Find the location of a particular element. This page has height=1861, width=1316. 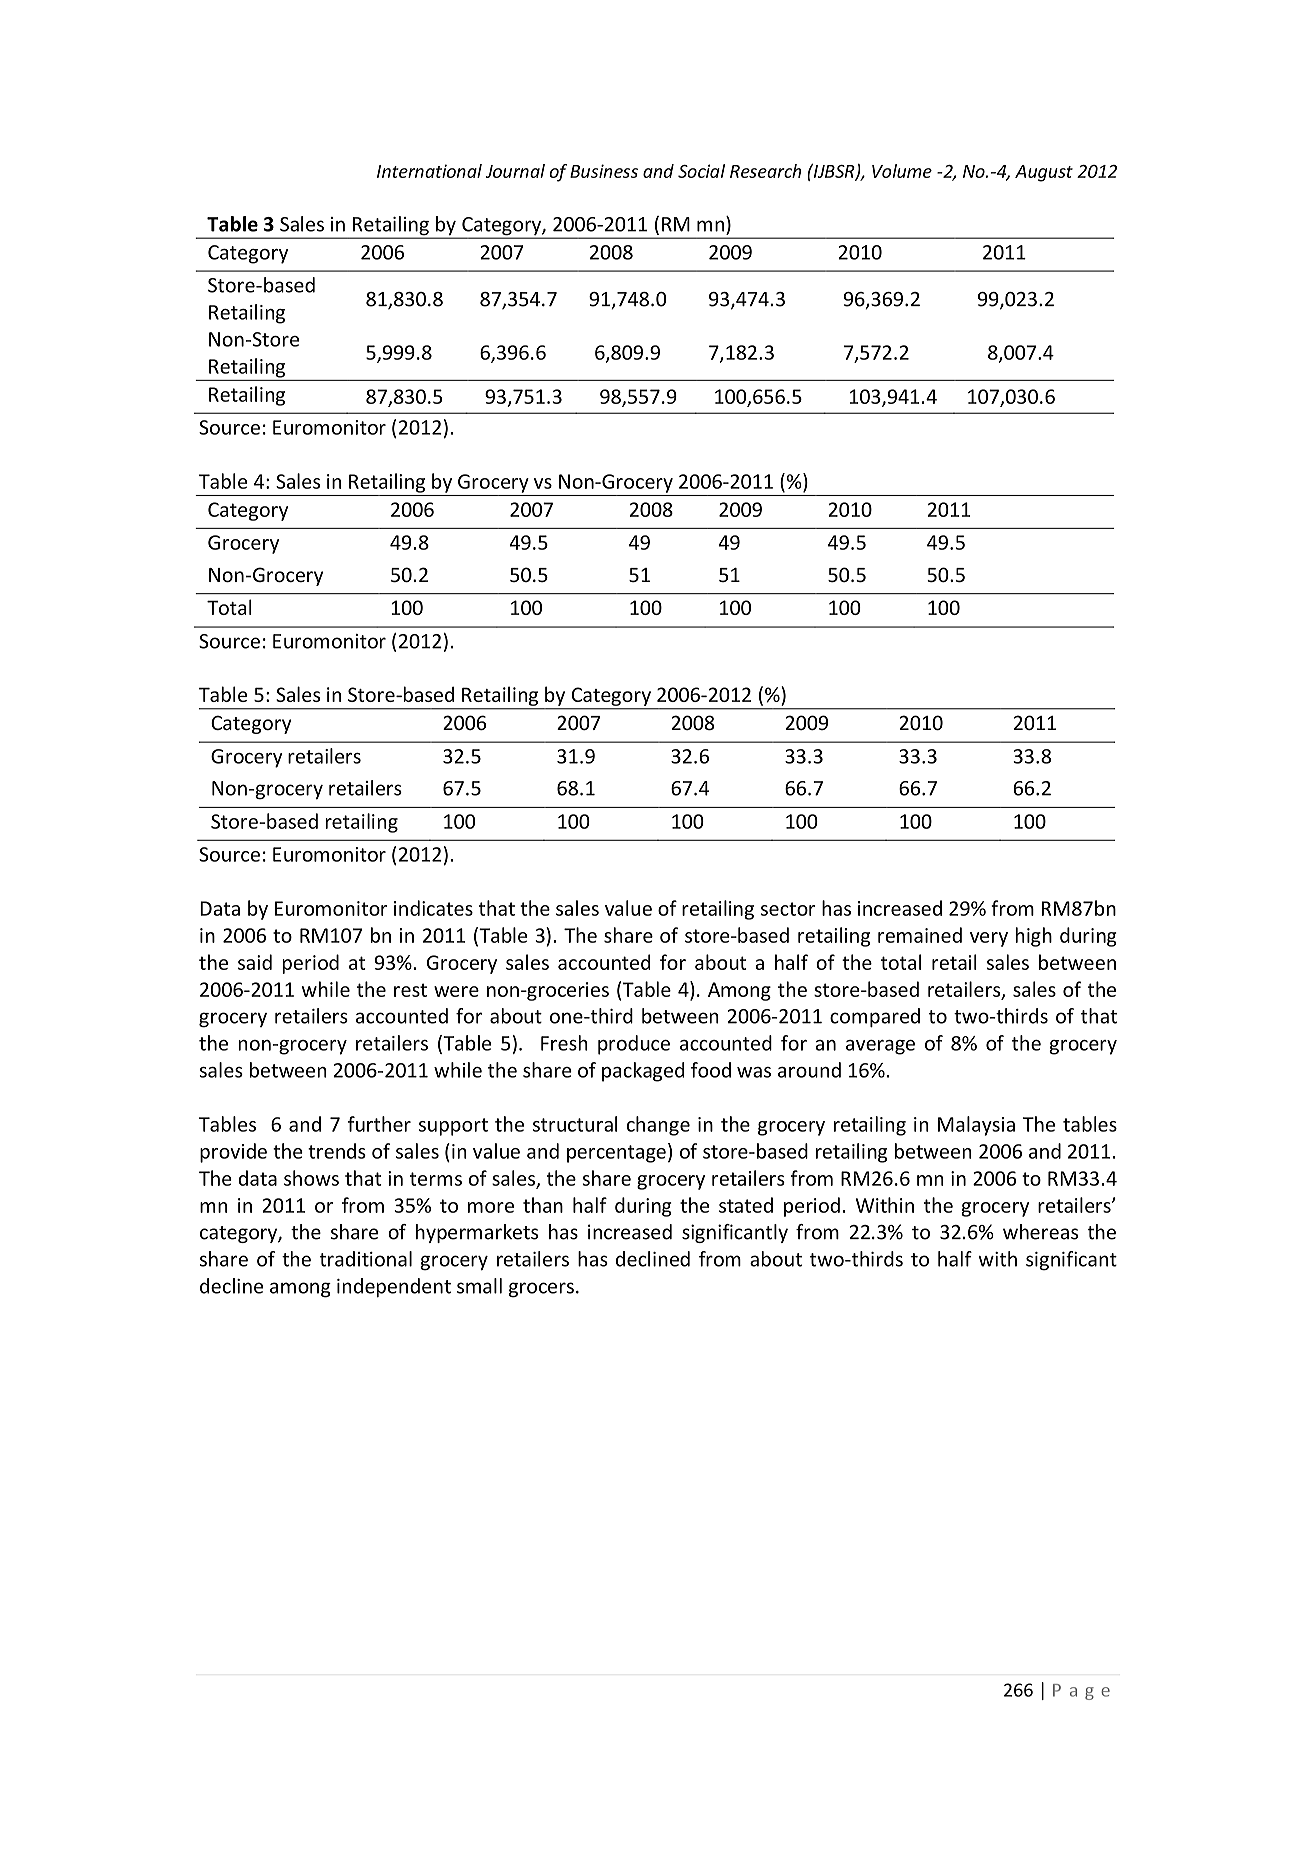

Social is located at coordinates (701, 171).
